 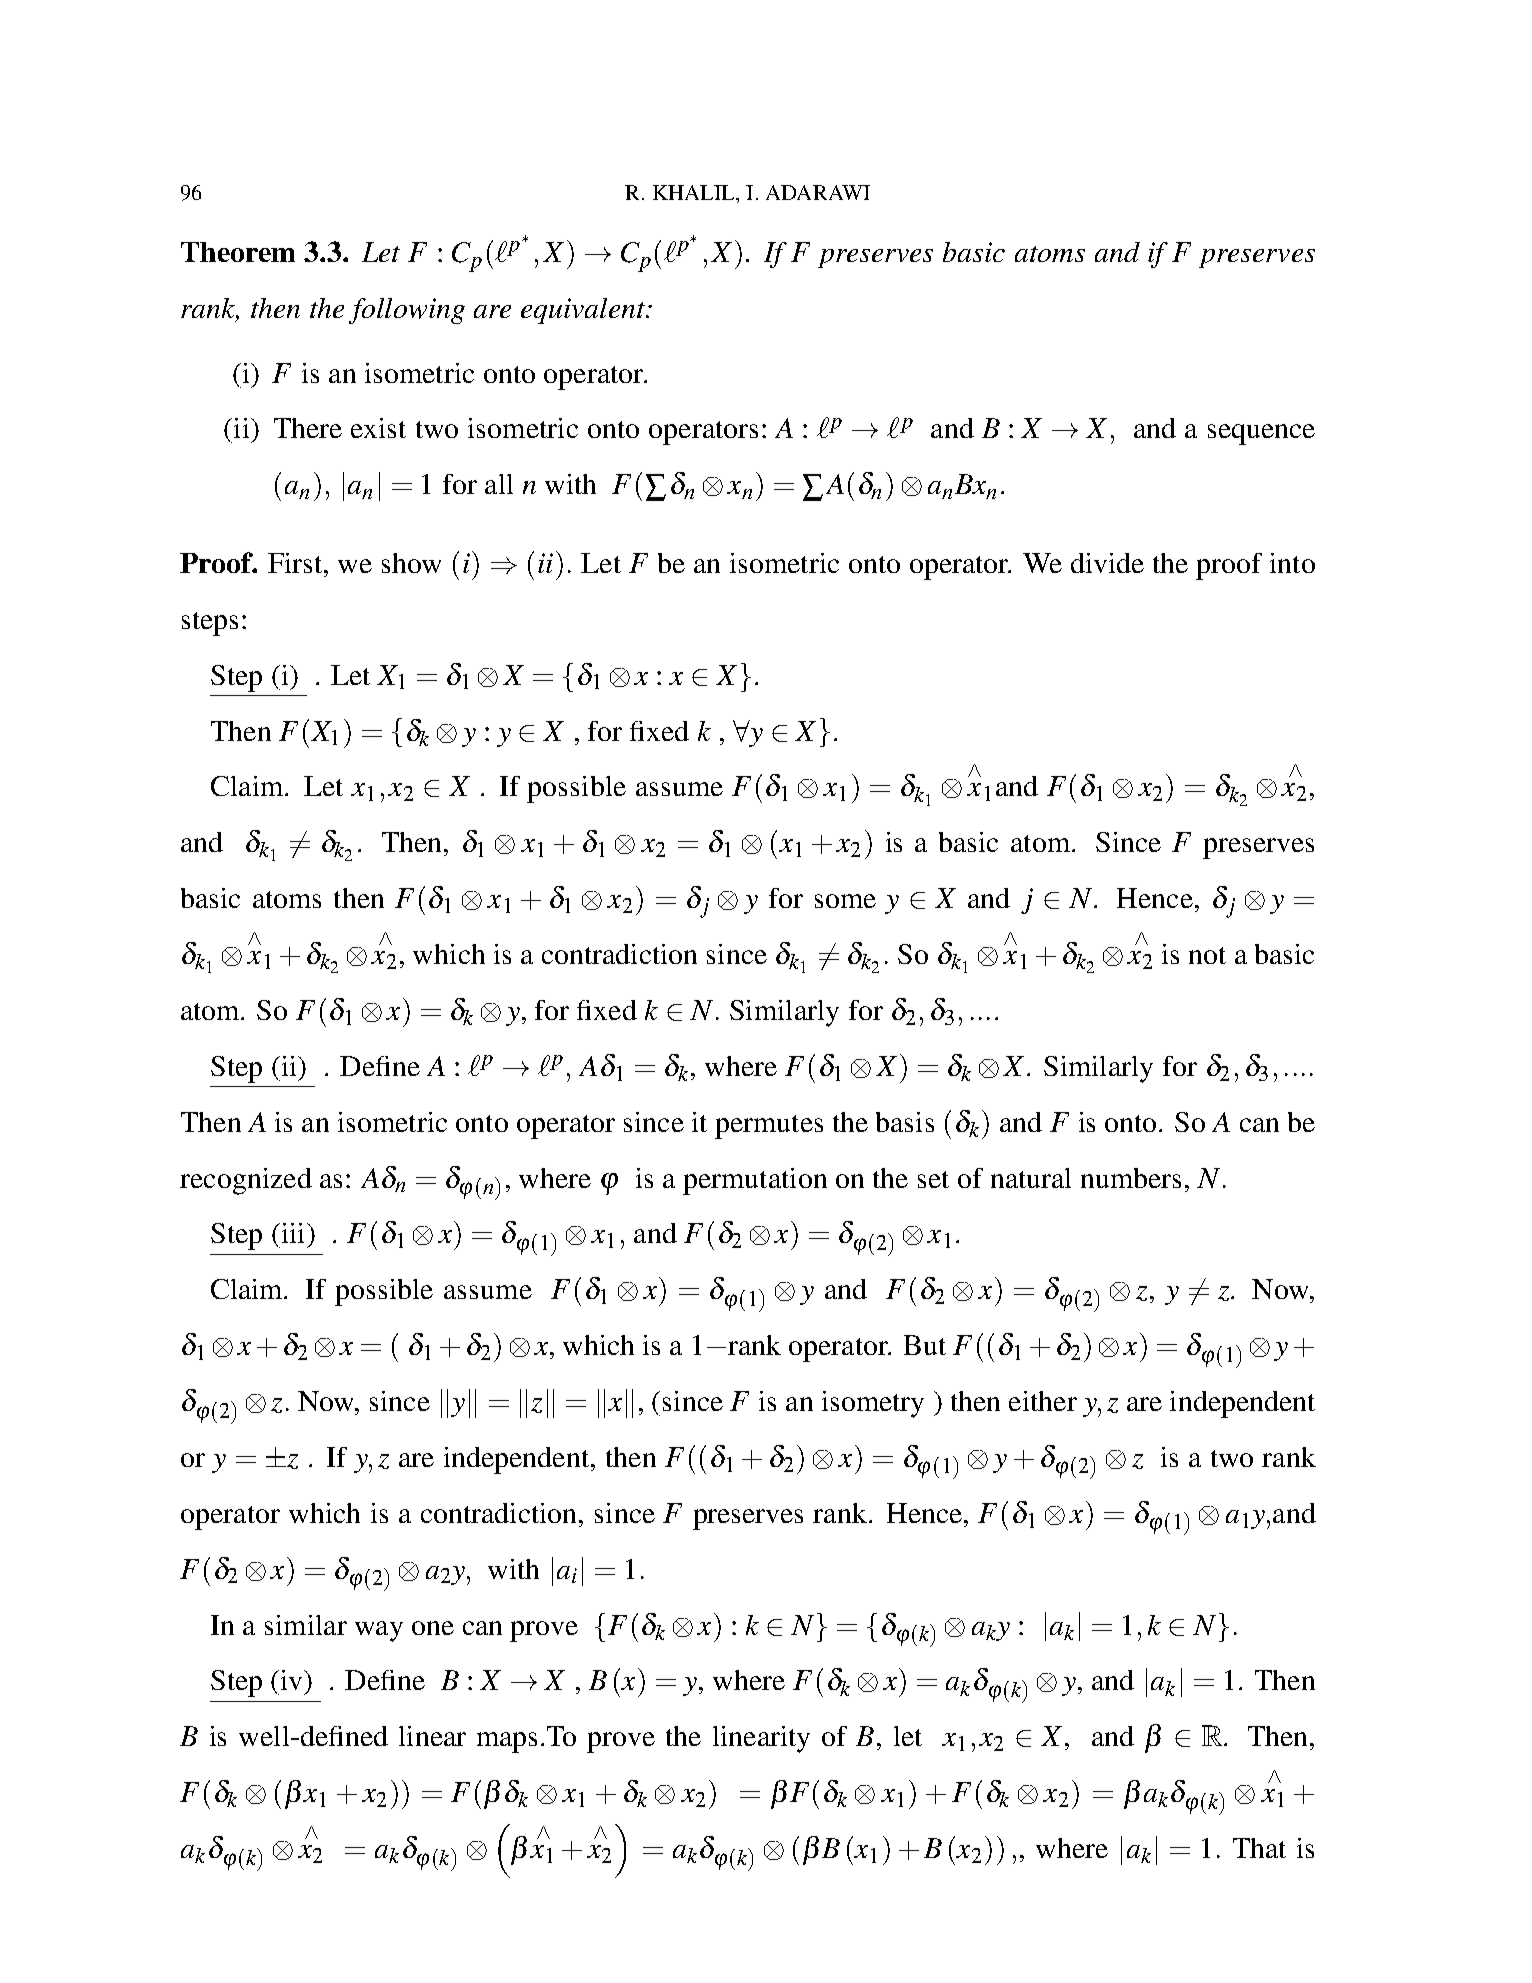 What do you see at coordinates (379, 1631) in the document?
I see `way` at bounding box center [379, 1631].
